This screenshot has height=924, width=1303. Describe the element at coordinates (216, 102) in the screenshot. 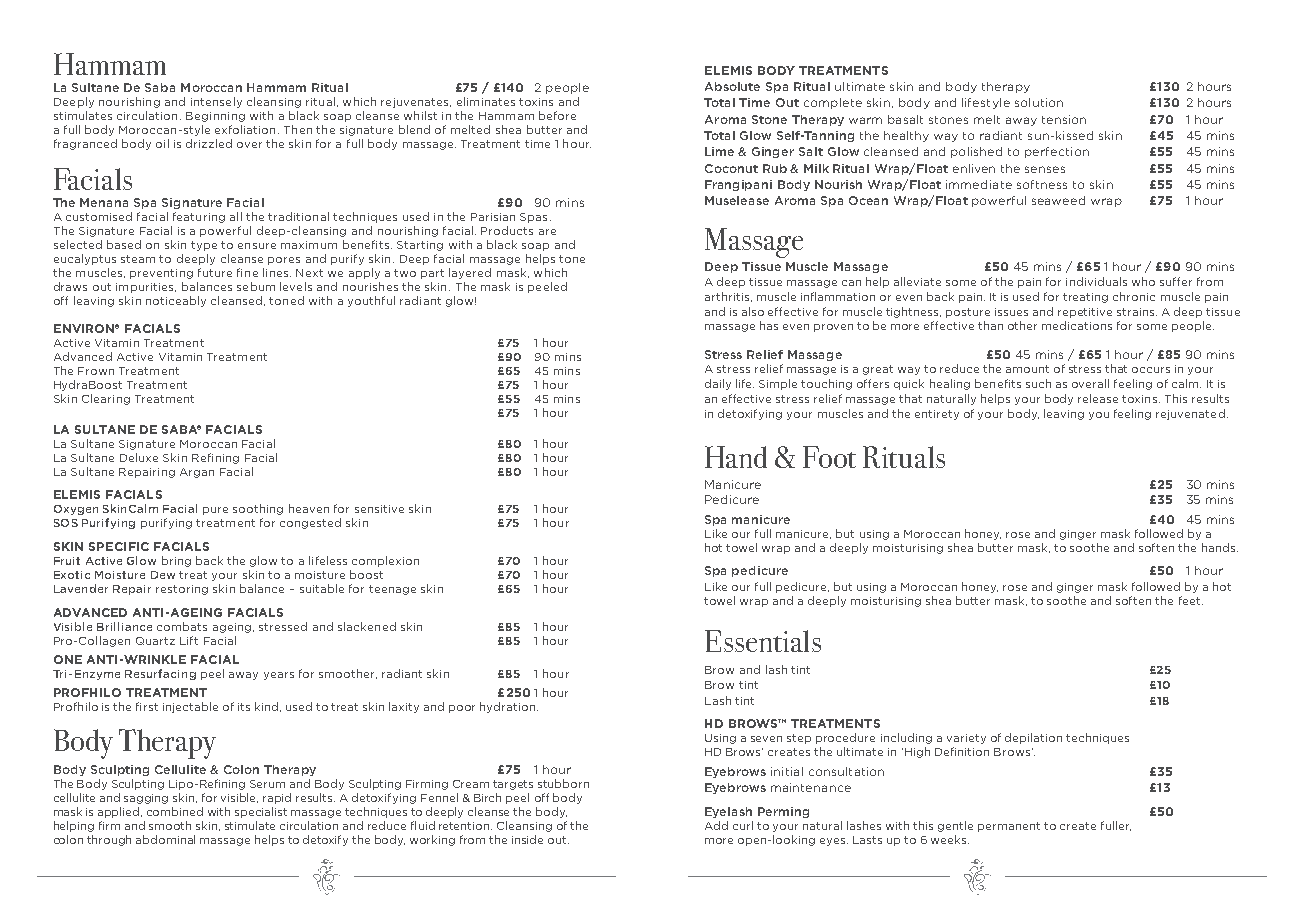

I see `intensely` at that location.
